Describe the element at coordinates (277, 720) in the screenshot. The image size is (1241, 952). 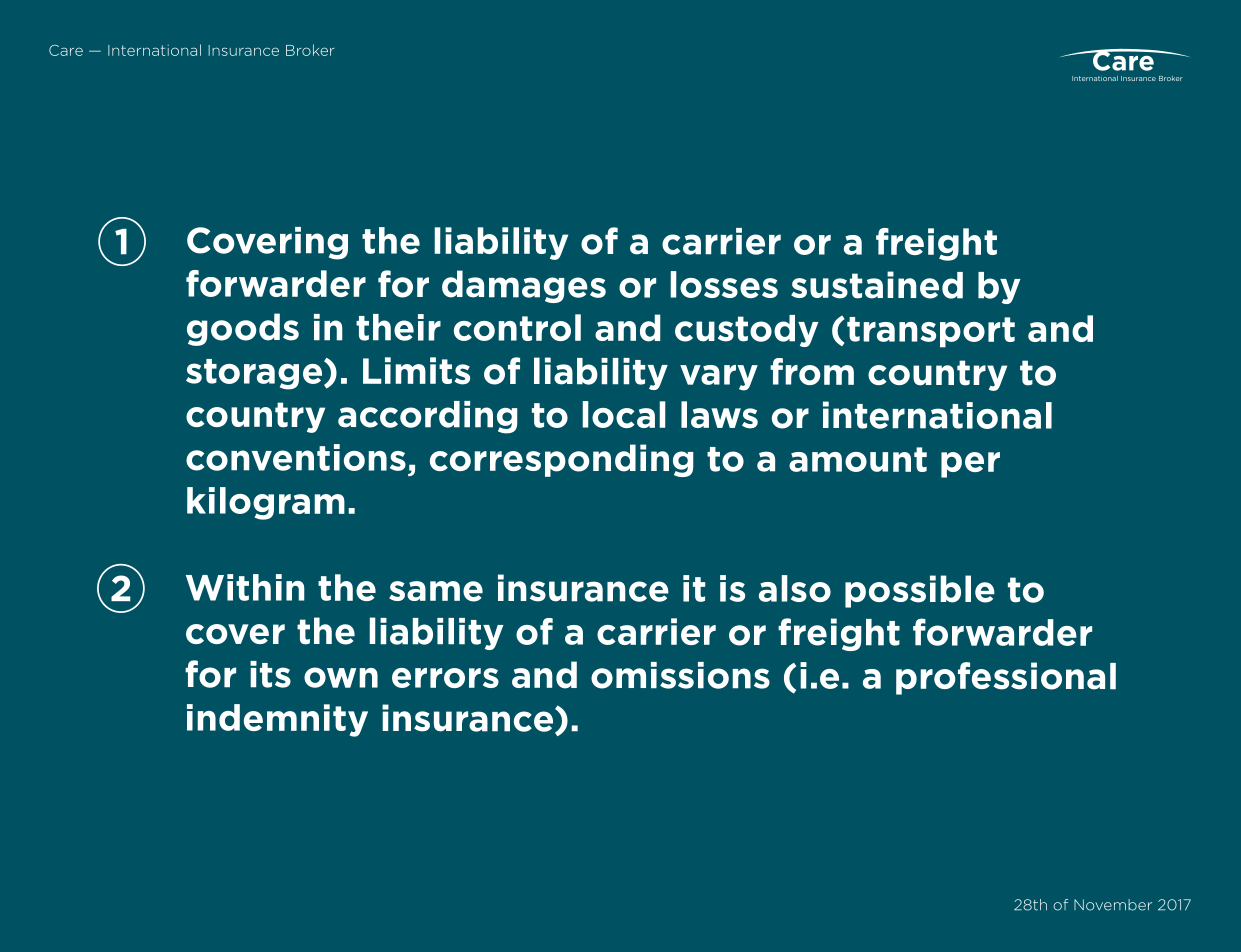
I see `indemnity` at that location.
